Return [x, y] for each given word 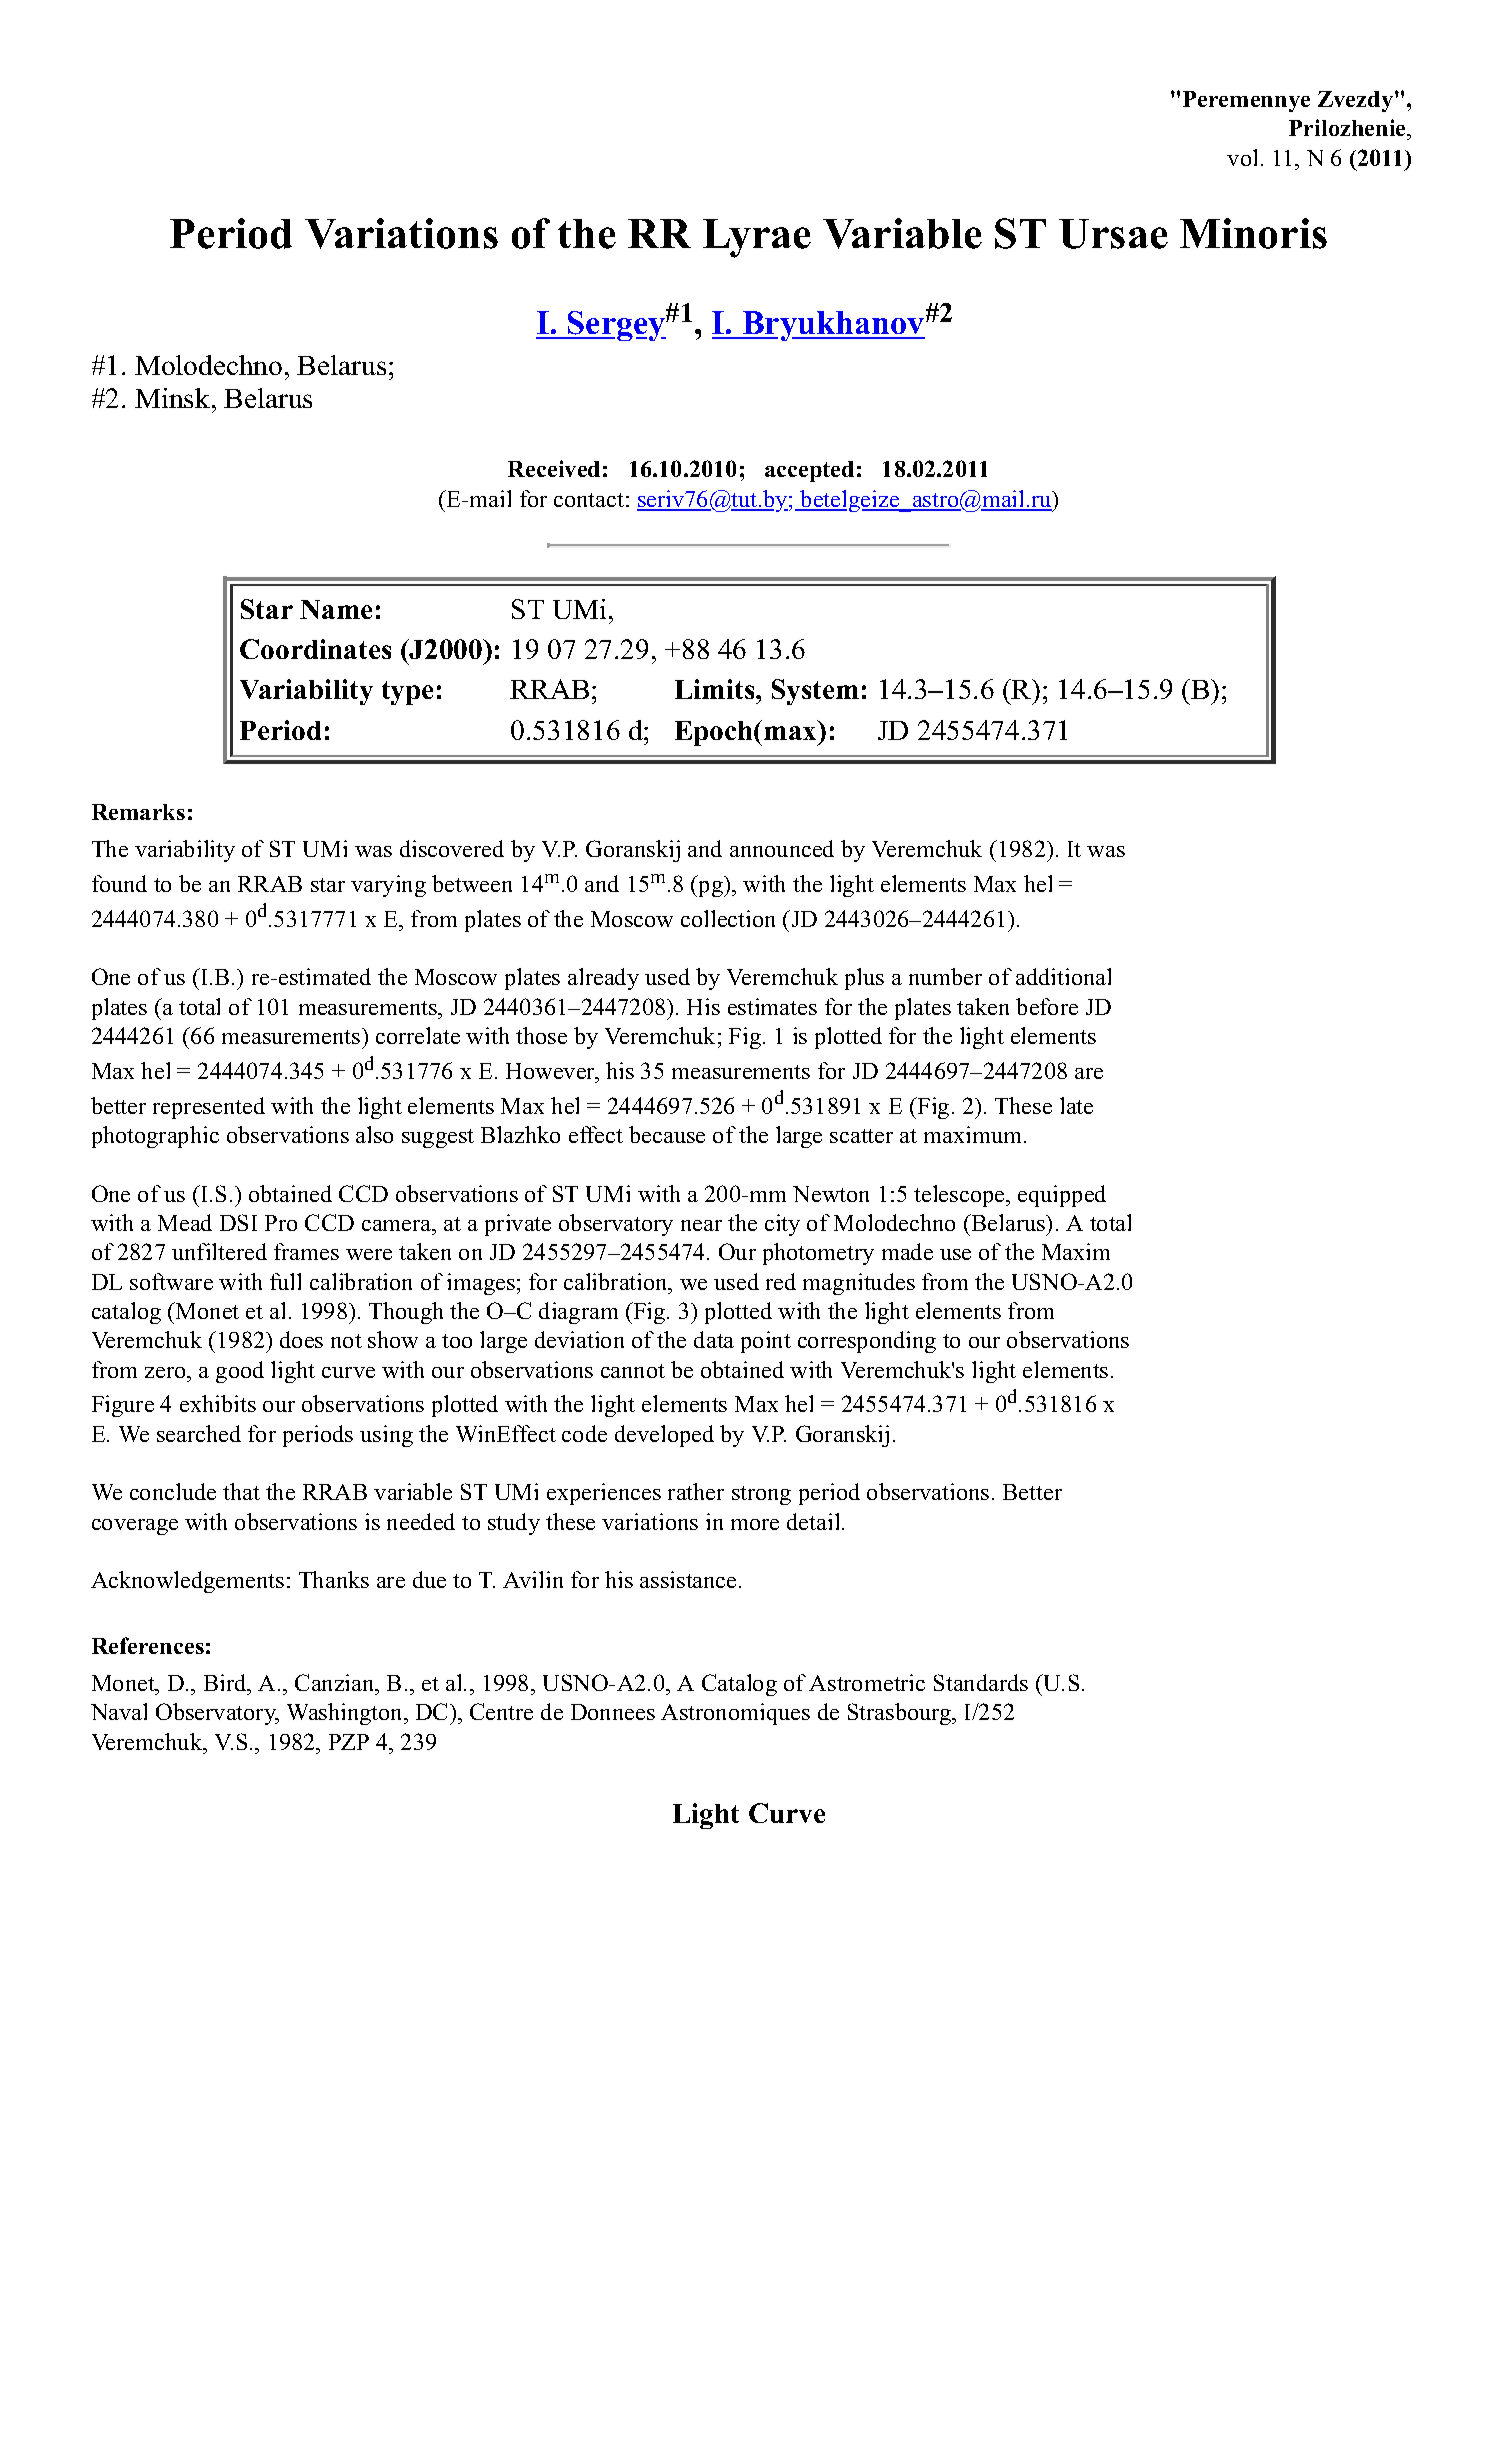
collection [728, 918]
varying [388, 886]
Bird [226, 1682]
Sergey [616, 326]
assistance [688, 1579]
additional [1063, 976]
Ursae [1113, 234]
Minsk [174, 398]
